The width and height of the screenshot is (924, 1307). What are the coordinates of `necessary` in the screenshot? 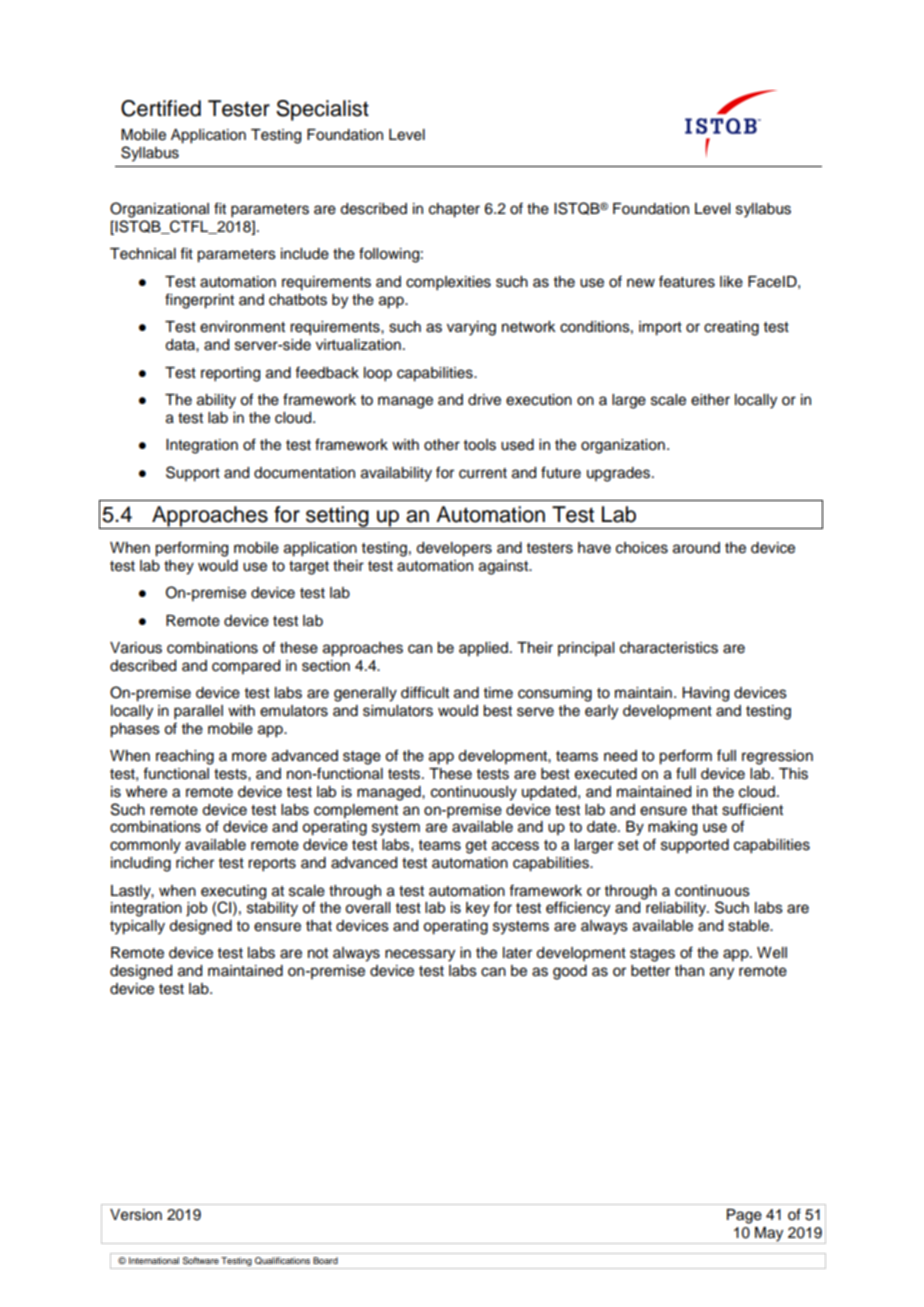 It's located at (420, 955).
